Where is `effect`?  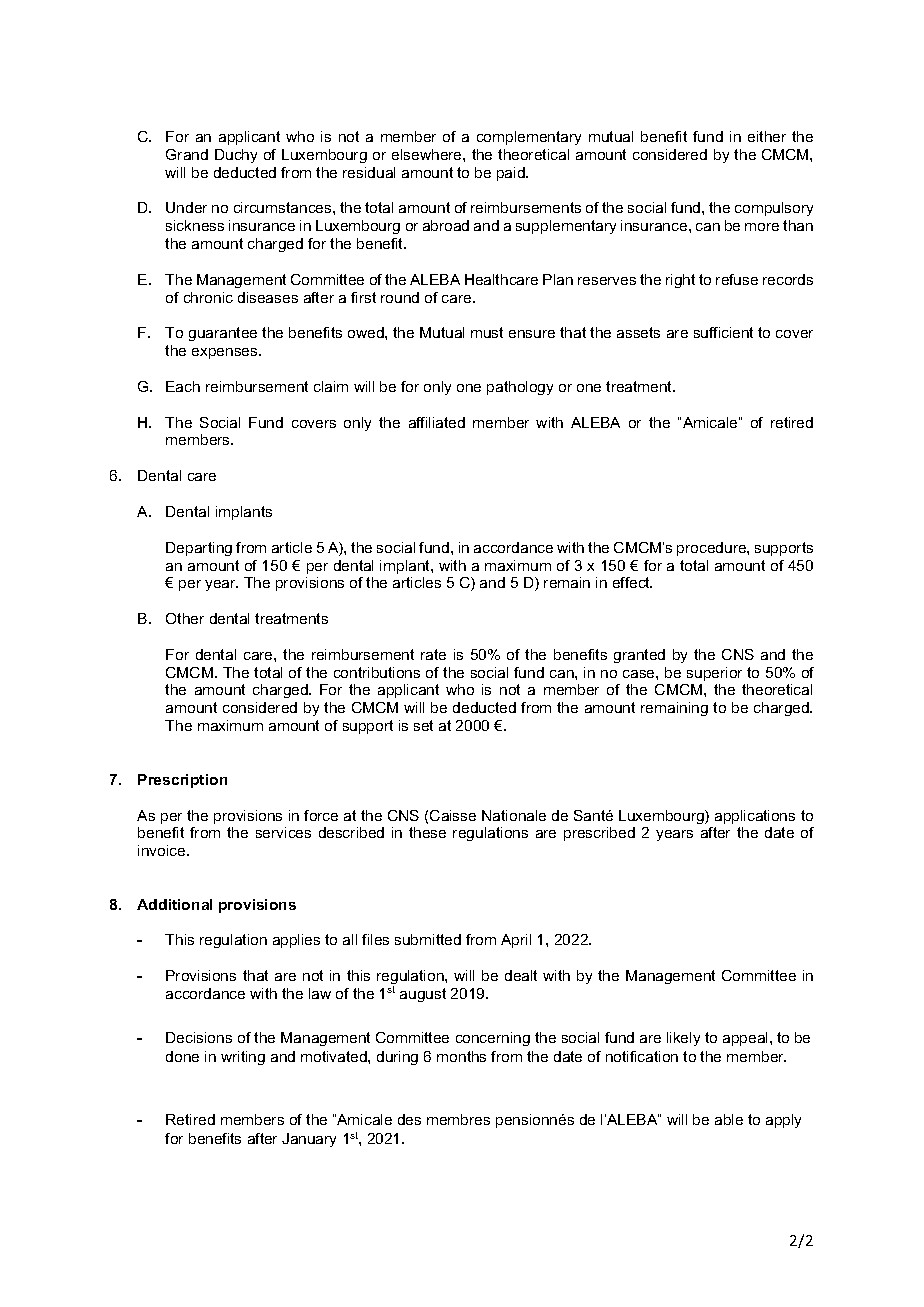
effect is located at coordinates (632, 582).
